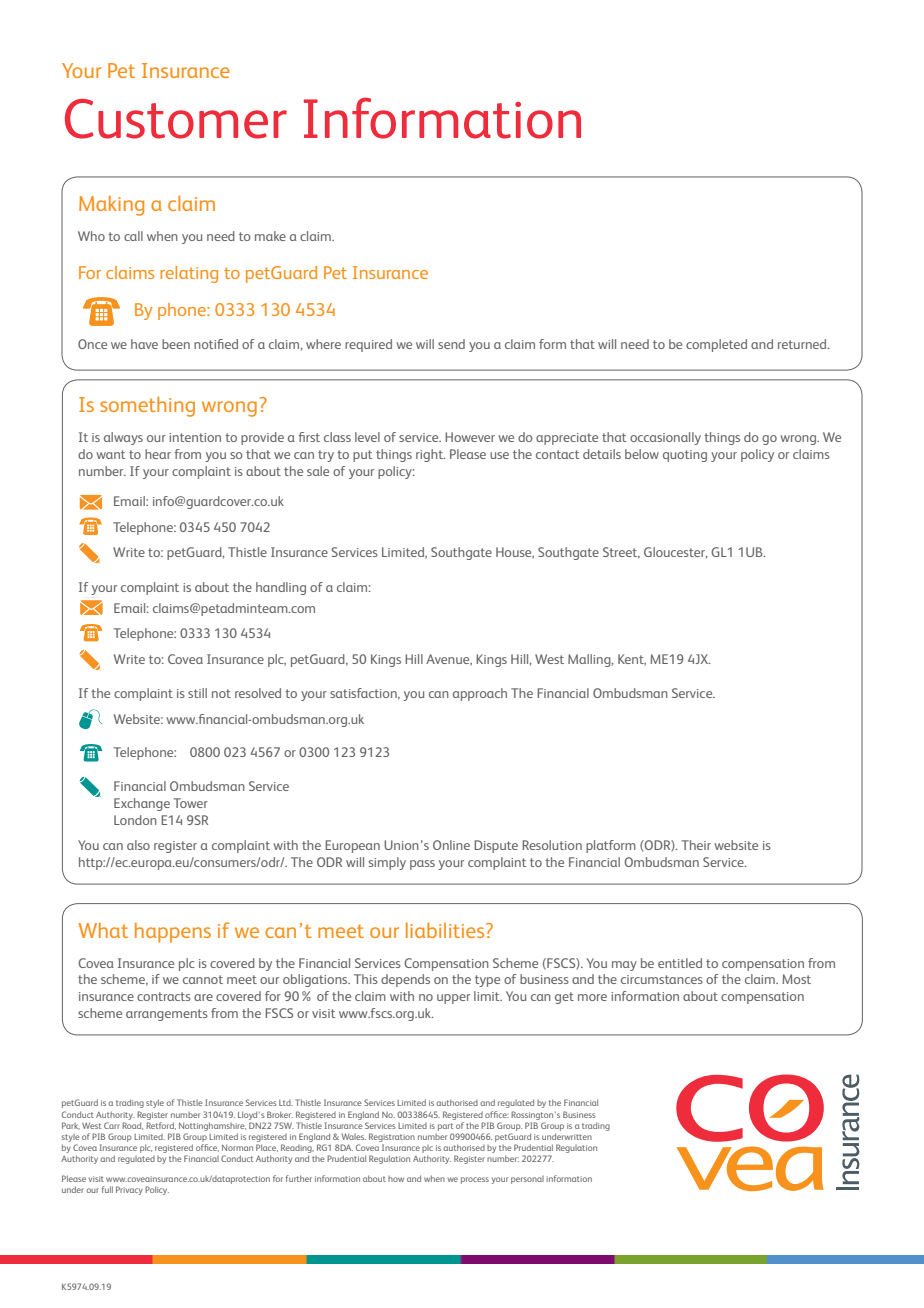 The image size is (924, 1308). I want to click on something, so click(147, 407).
